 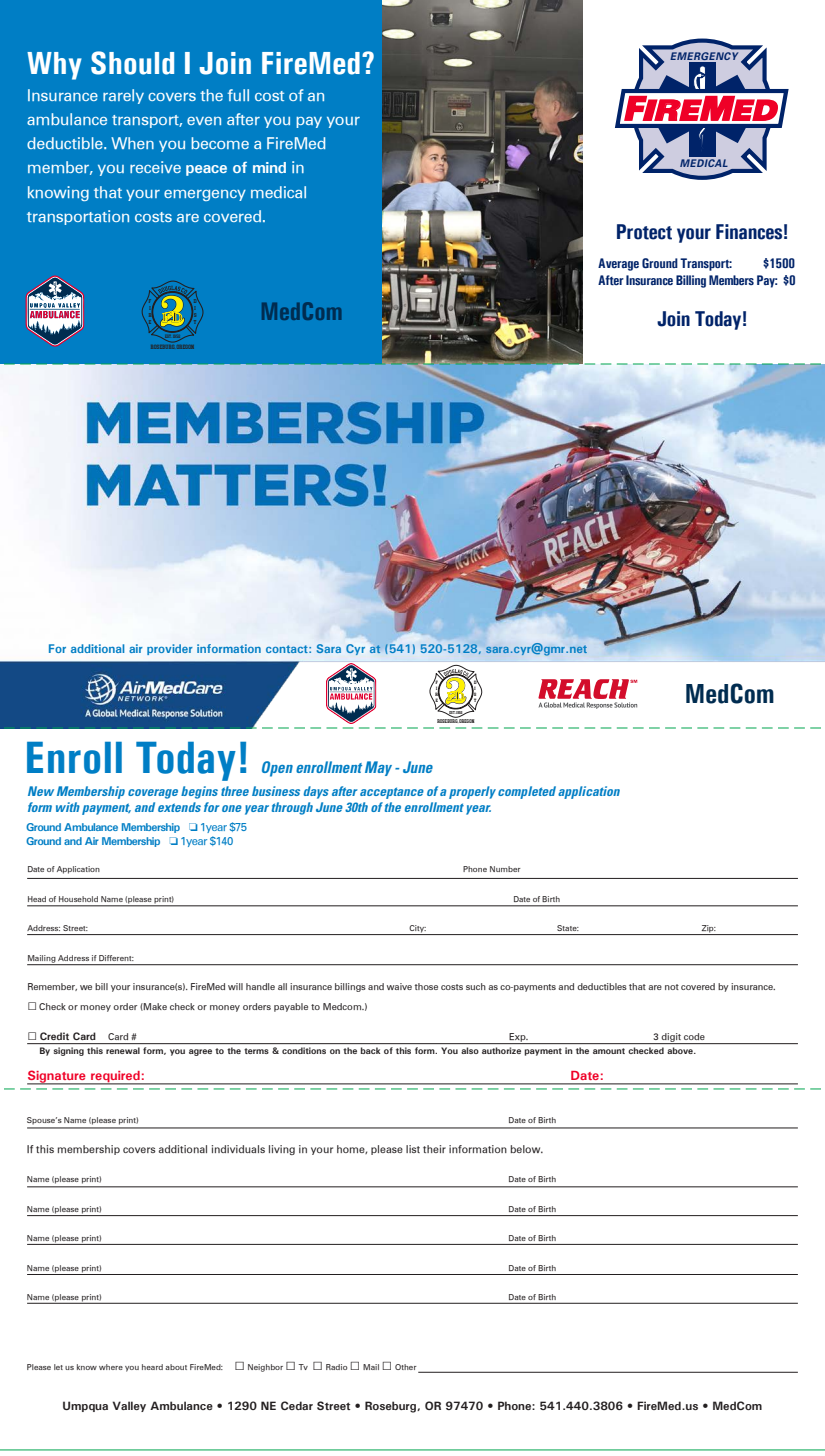 I want to click on where, so click(x=111, y=1367).
